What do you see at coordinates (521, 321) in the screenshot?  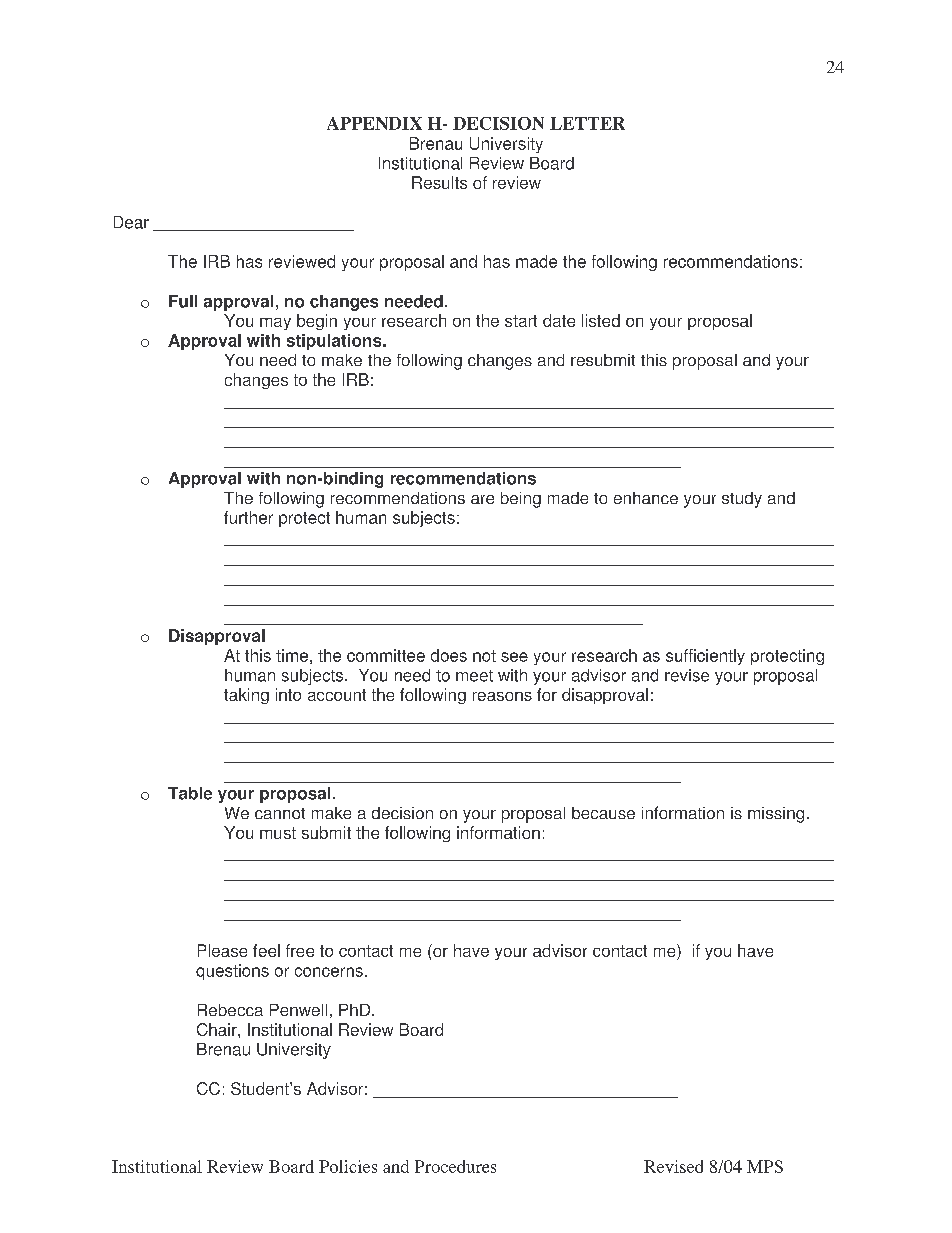 I see `start` at bounding box center [521, 321].
